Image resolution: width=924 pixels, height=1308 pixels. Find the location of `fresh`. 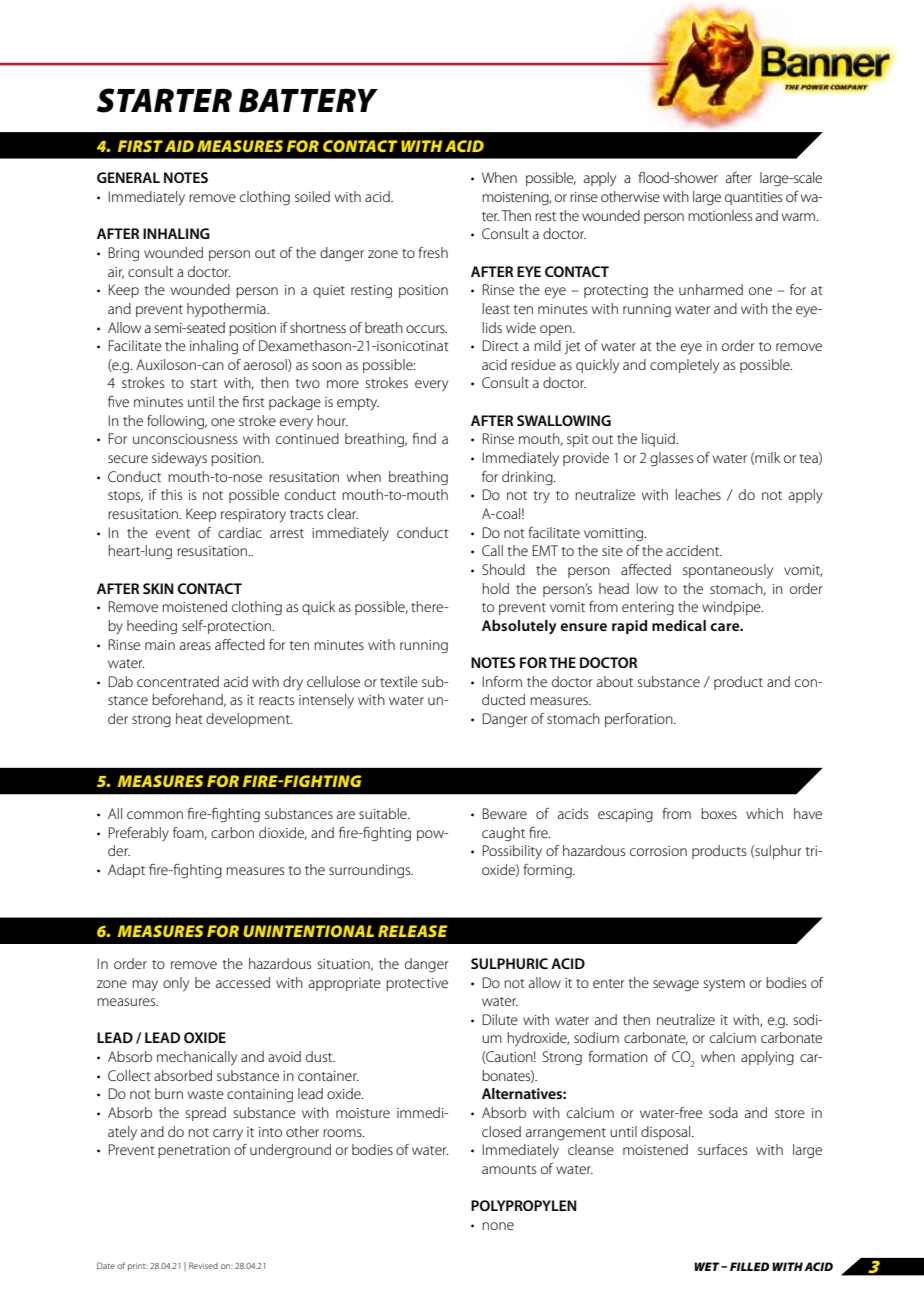

fresh is located at coordinates (433, 252).
